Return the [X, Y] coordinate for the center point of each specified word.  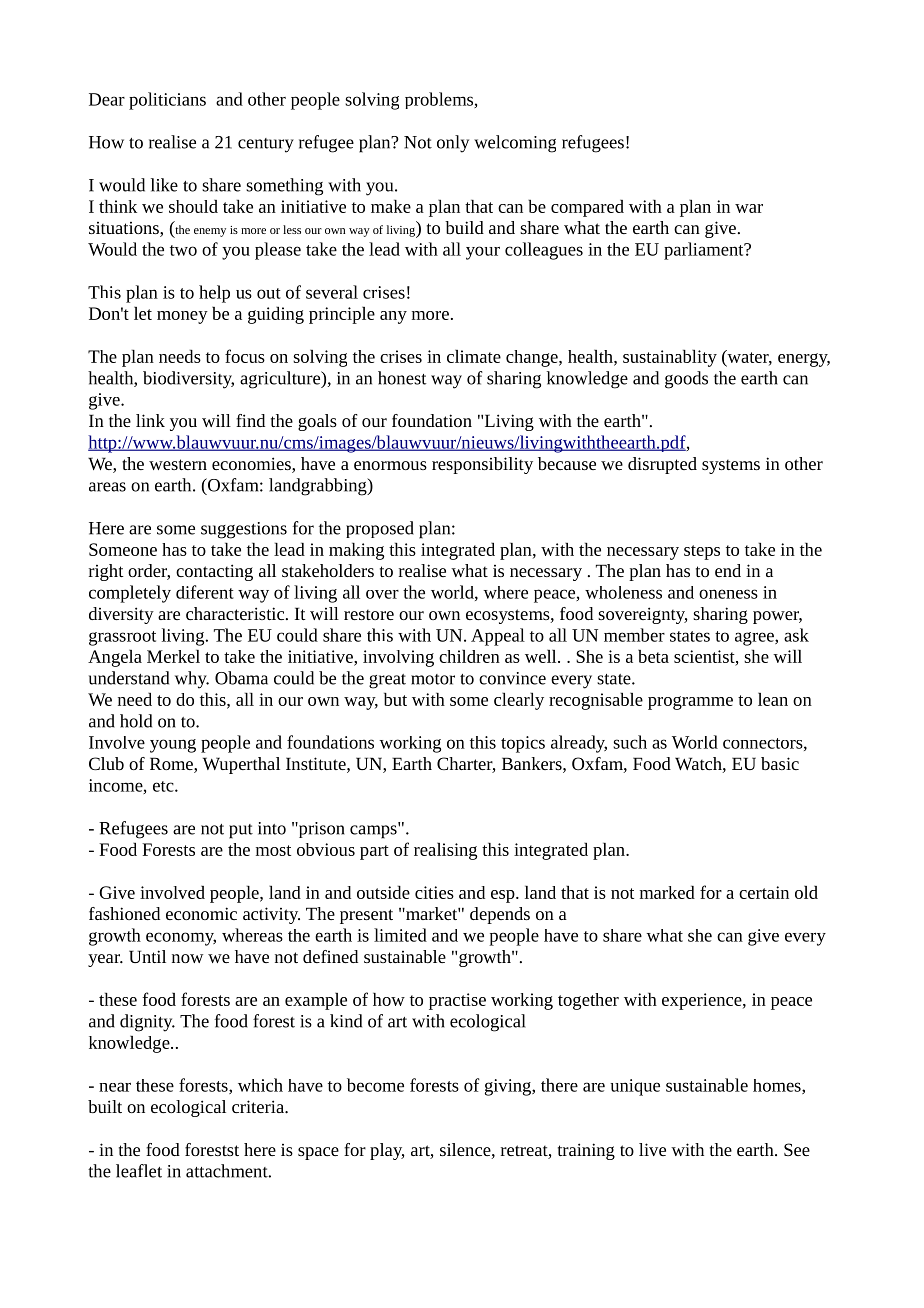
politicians [167, 101]
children [469, 656]
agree [755, 639]
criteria [259, 1106]
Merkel [173, 656]
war [749, 208]
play [387, 1151]
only [453, 144]
